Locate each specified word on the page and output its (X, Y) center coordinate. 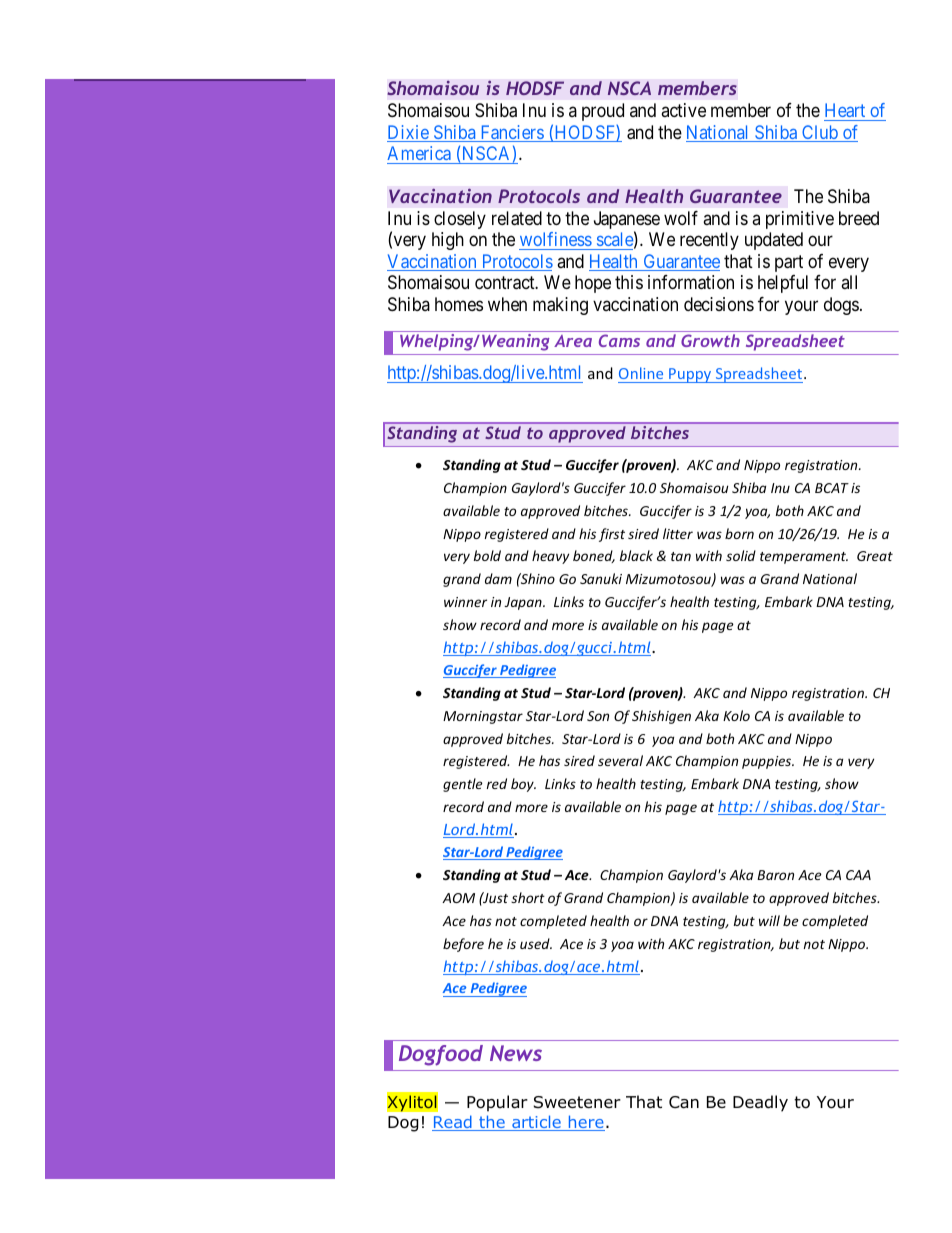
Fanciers (511, 133)
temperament (804, 558)
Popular (497, 1103)
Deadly (760, 1103)
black (636, 555)
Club (820, 133)
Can (684, 1102)
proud (603, 112)
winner (465, 602)
